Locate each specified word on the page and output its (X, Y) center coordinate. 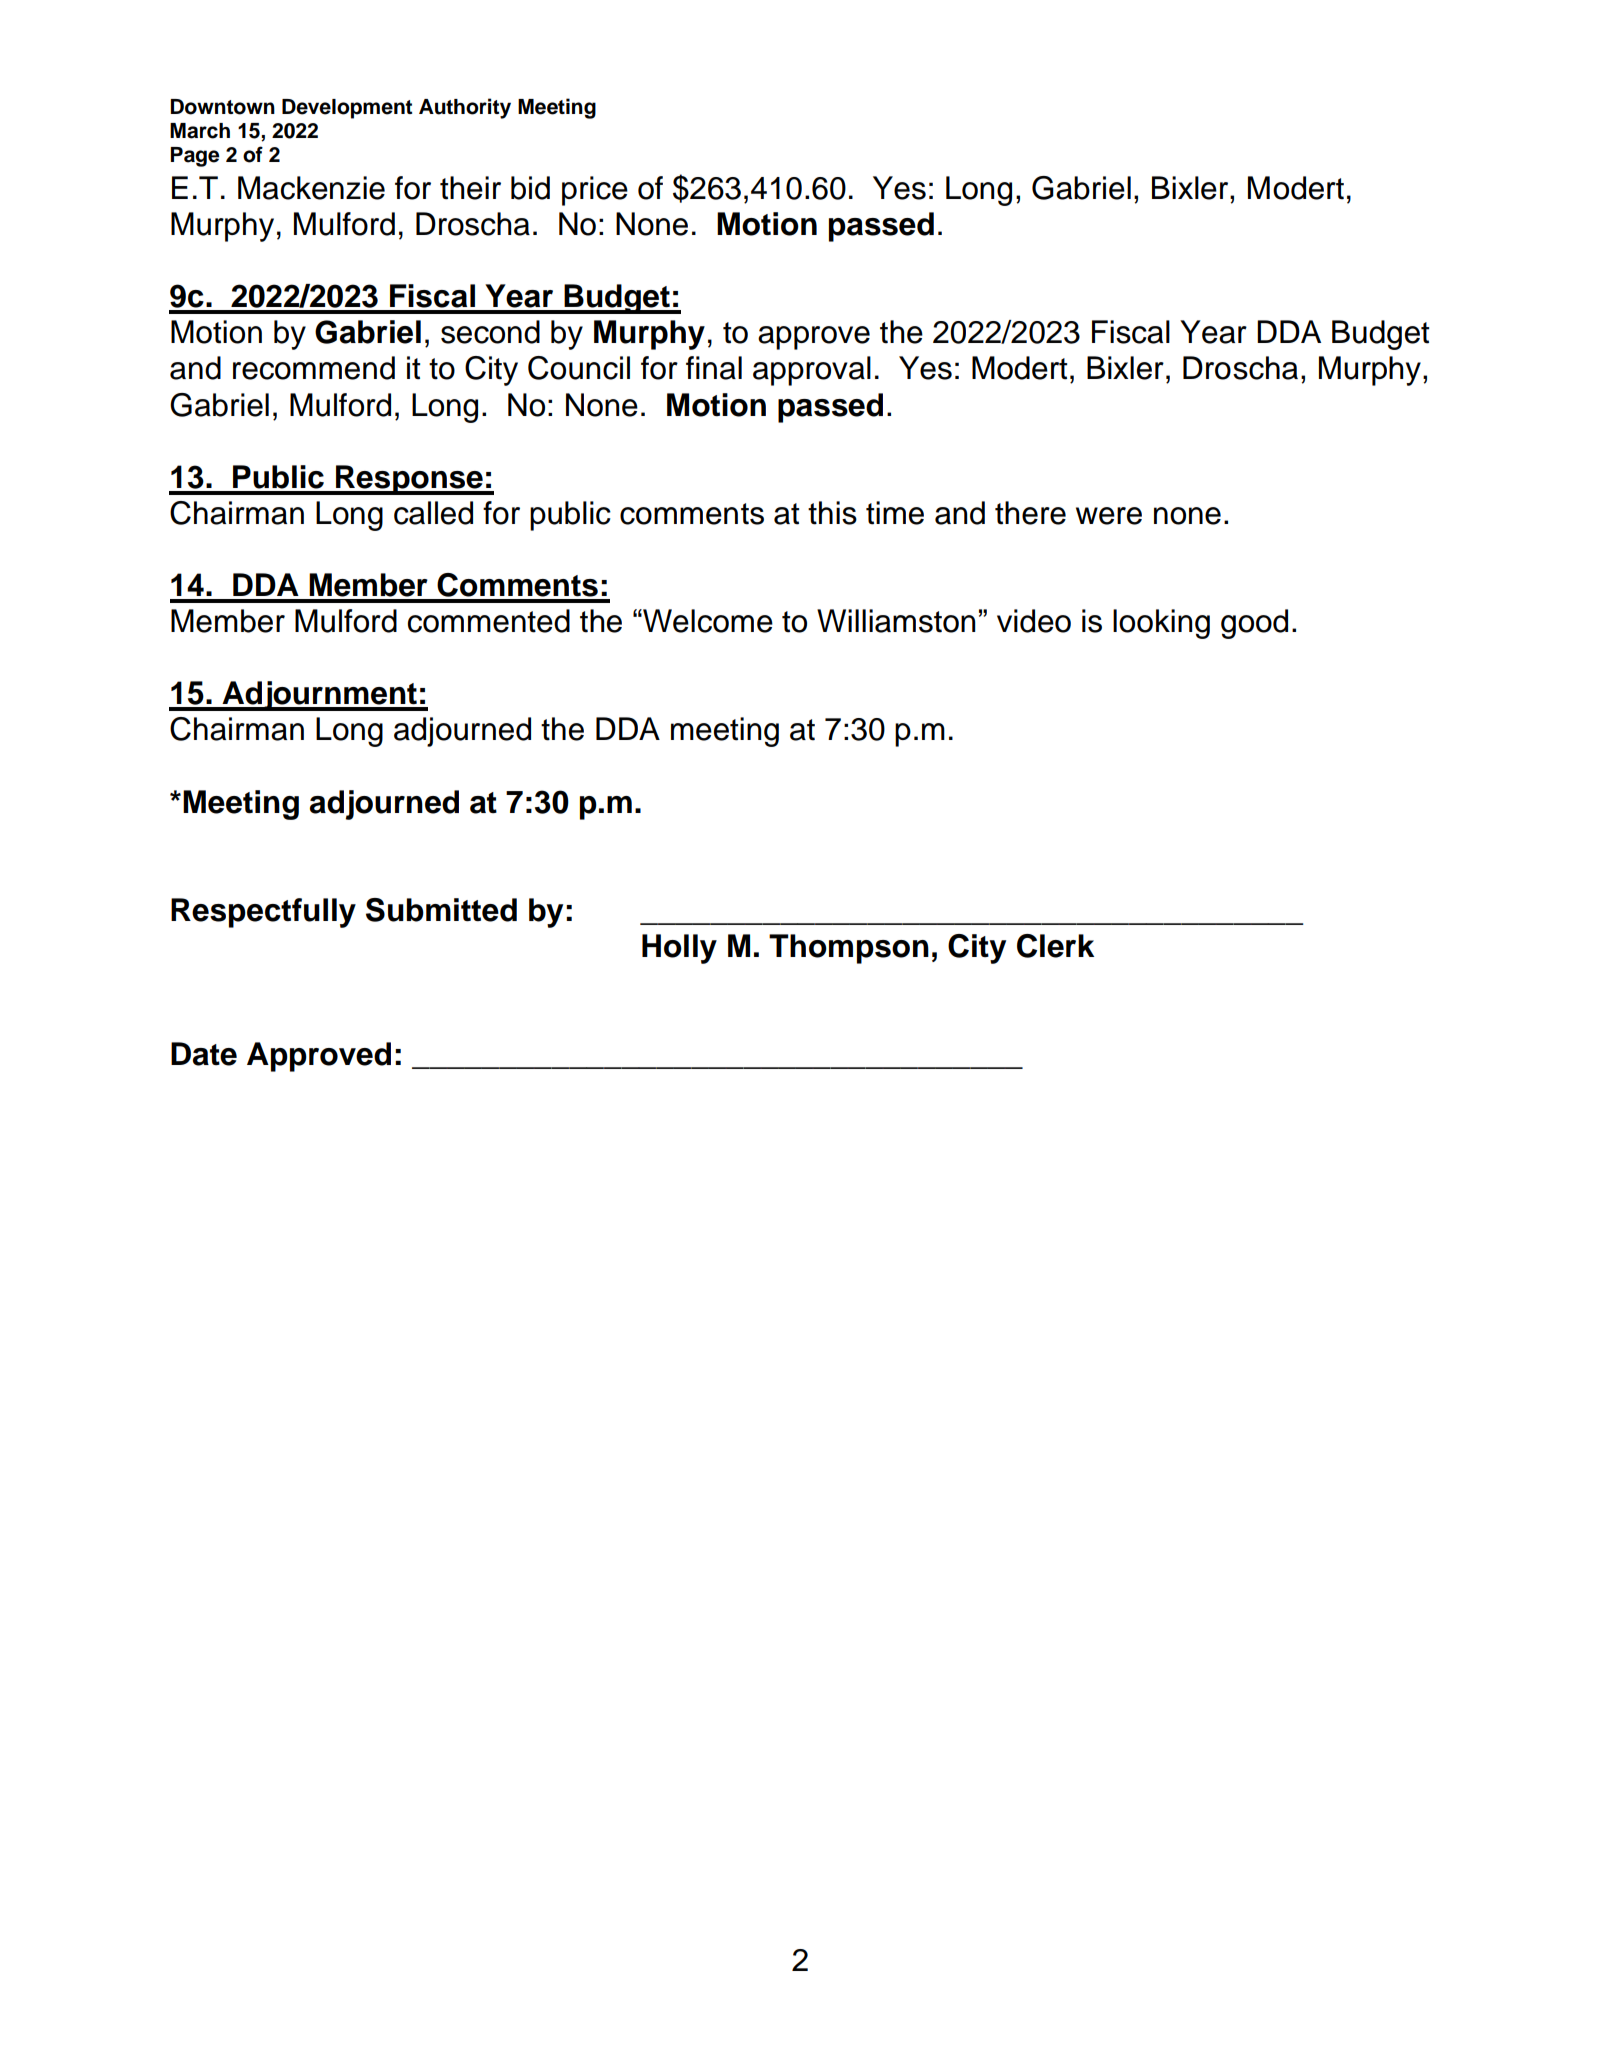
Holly (679, 949)
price (595, 191)
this (832, 513)
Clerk (1055, 946)
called (433, 513)
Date (204, 1054)
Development (347, 109)
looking (1161, 624)
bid (530, 188)
